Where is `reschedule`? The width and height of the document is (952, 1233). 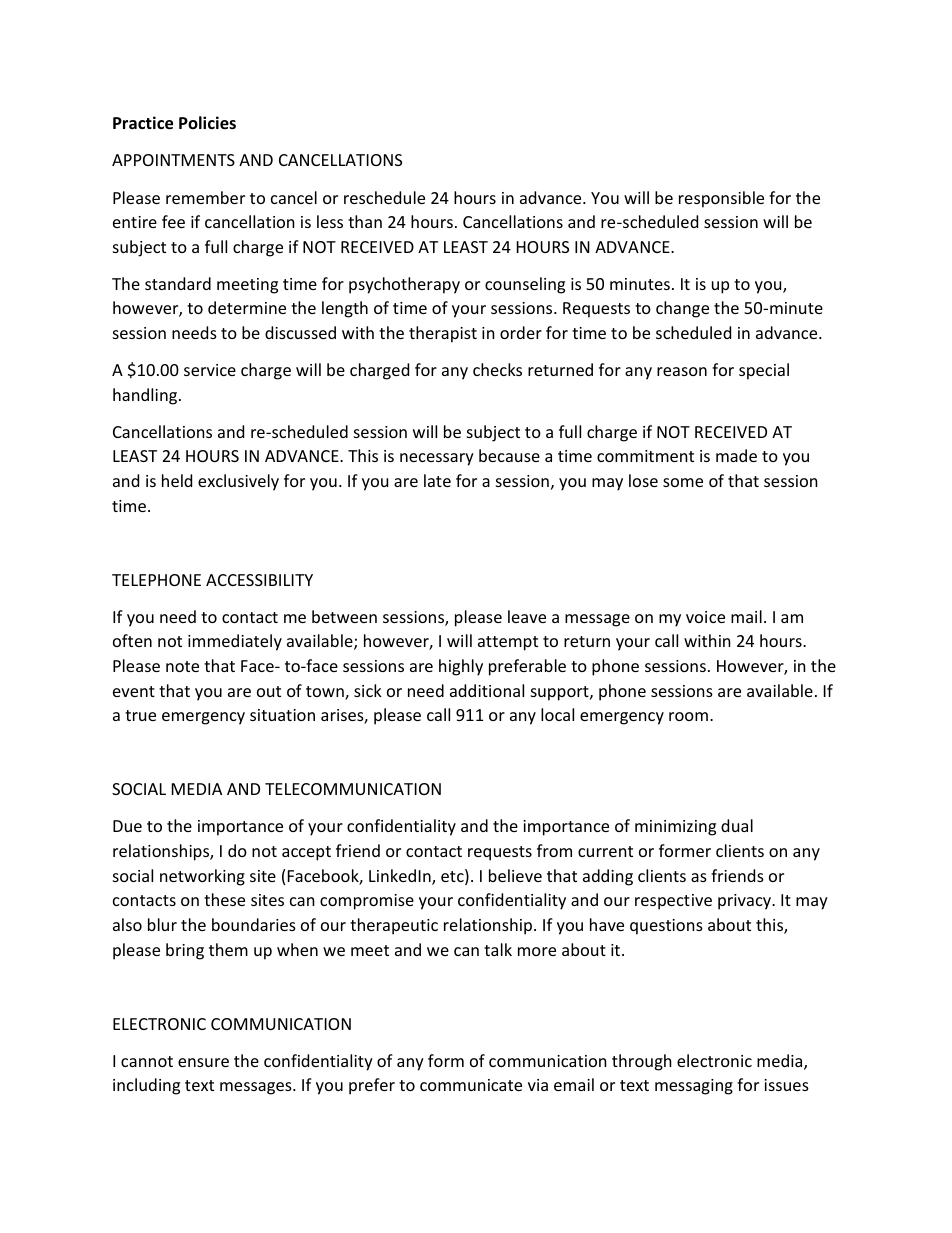 reschedule is located at coordinates (384, 197).
